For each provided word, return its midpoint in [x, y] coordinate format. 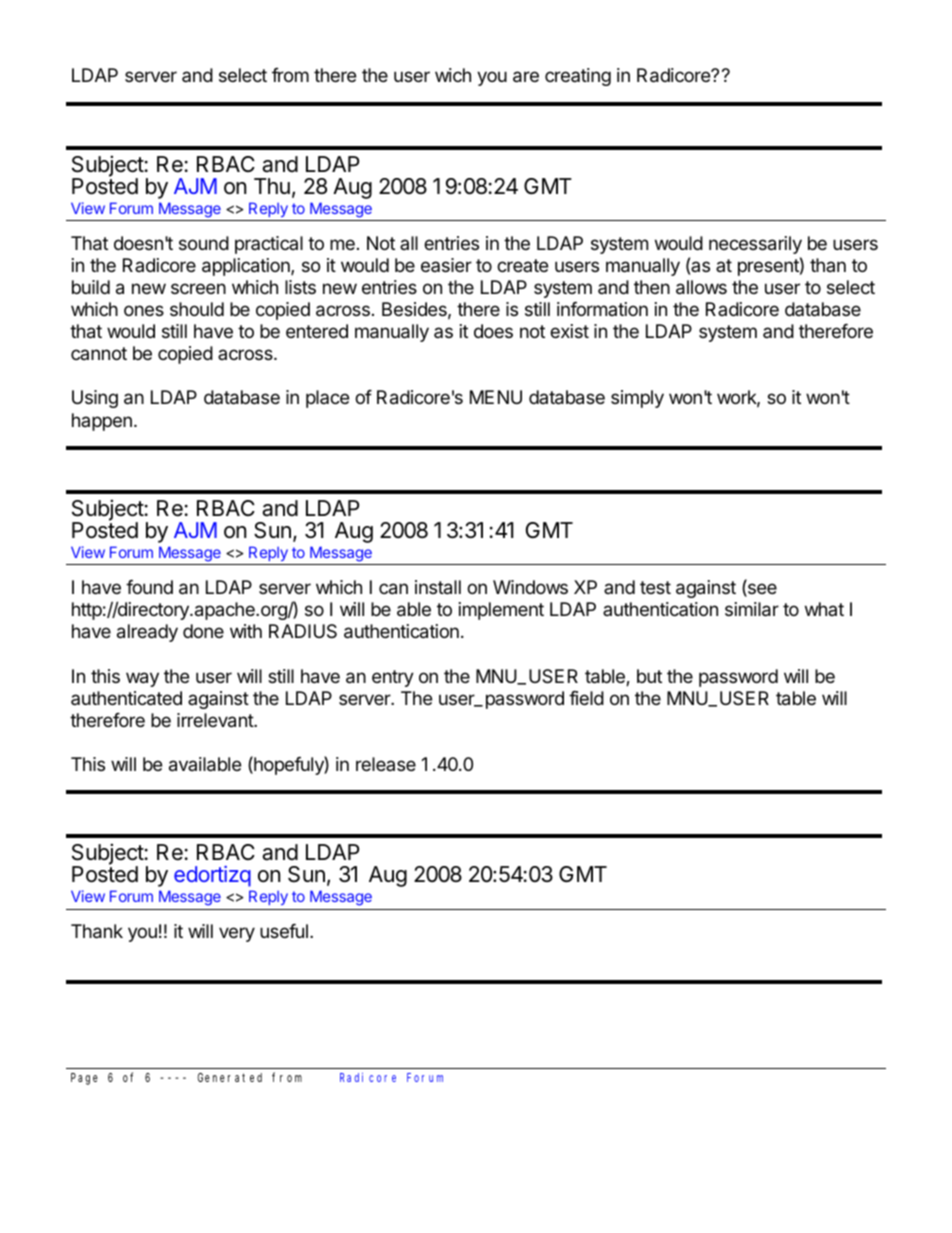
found [149, 587]
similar [752, 609]
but [649, 676]
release [386, 764]
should [197, 309]
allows [701, 287]
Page [84, 1079]
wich [453, 75]
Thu [272, 186]
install [438, 587]
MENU [496, 397]
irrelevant [216, 720]
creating [578, 77]
